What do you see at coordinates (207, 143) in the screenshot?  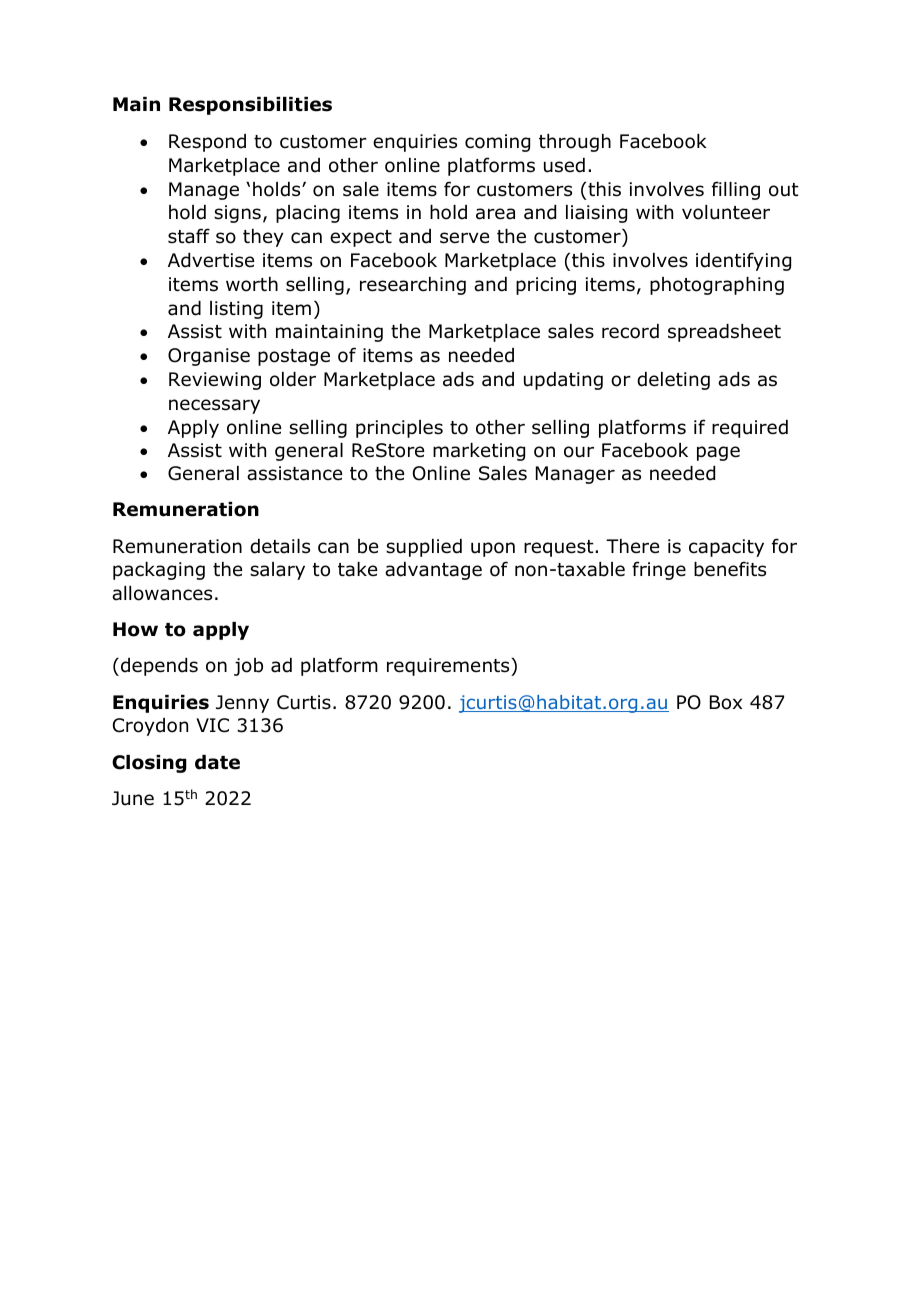 I see `Respond` at bounding box center [207, 143].
